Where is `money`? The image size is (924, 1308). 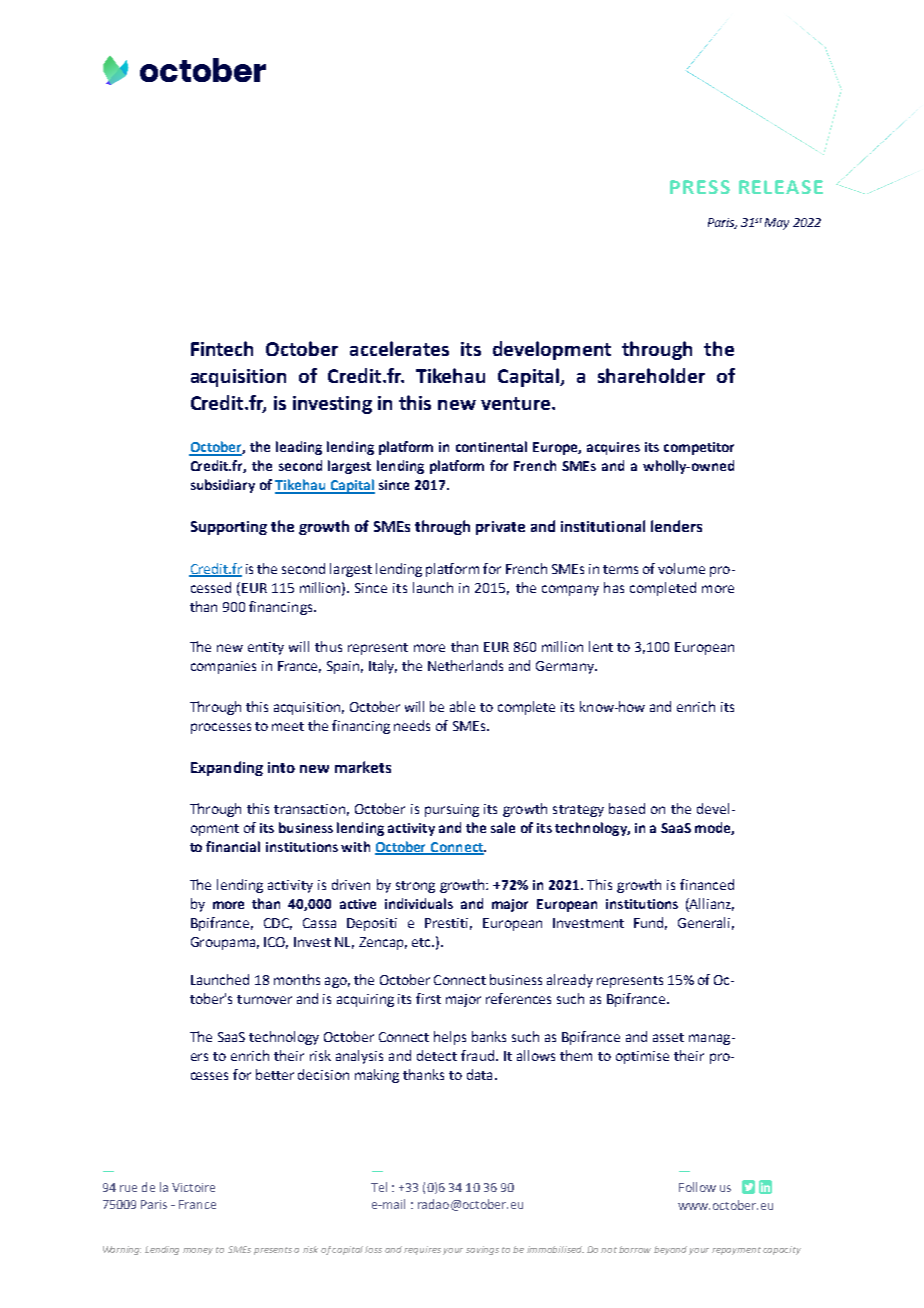
money is located at coordinates (198, 1251).
